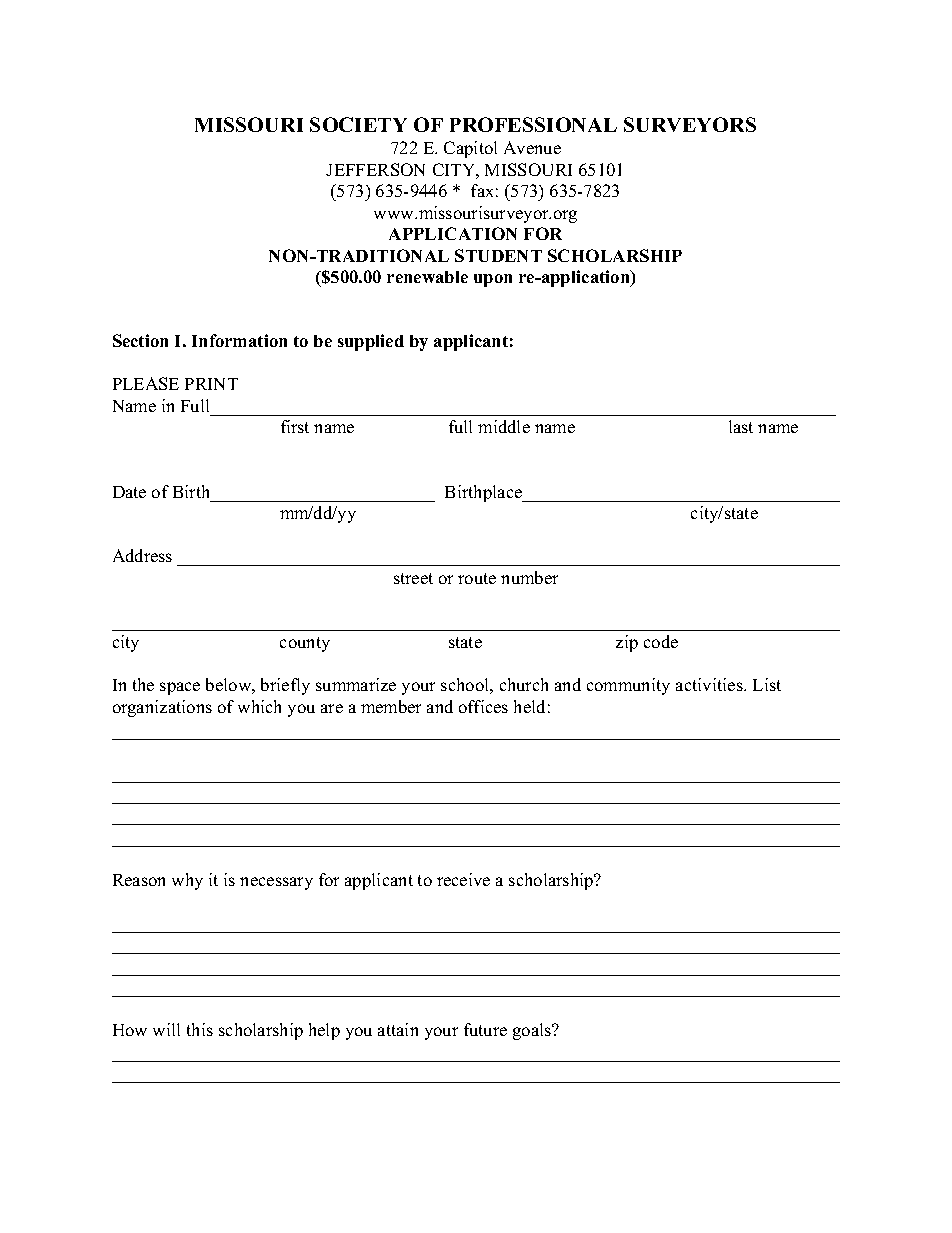 This page has width=952, height=1233. What do you see at coordinates (463, 879) in the page?
I see `receive` at bounding box center [463, 879].
